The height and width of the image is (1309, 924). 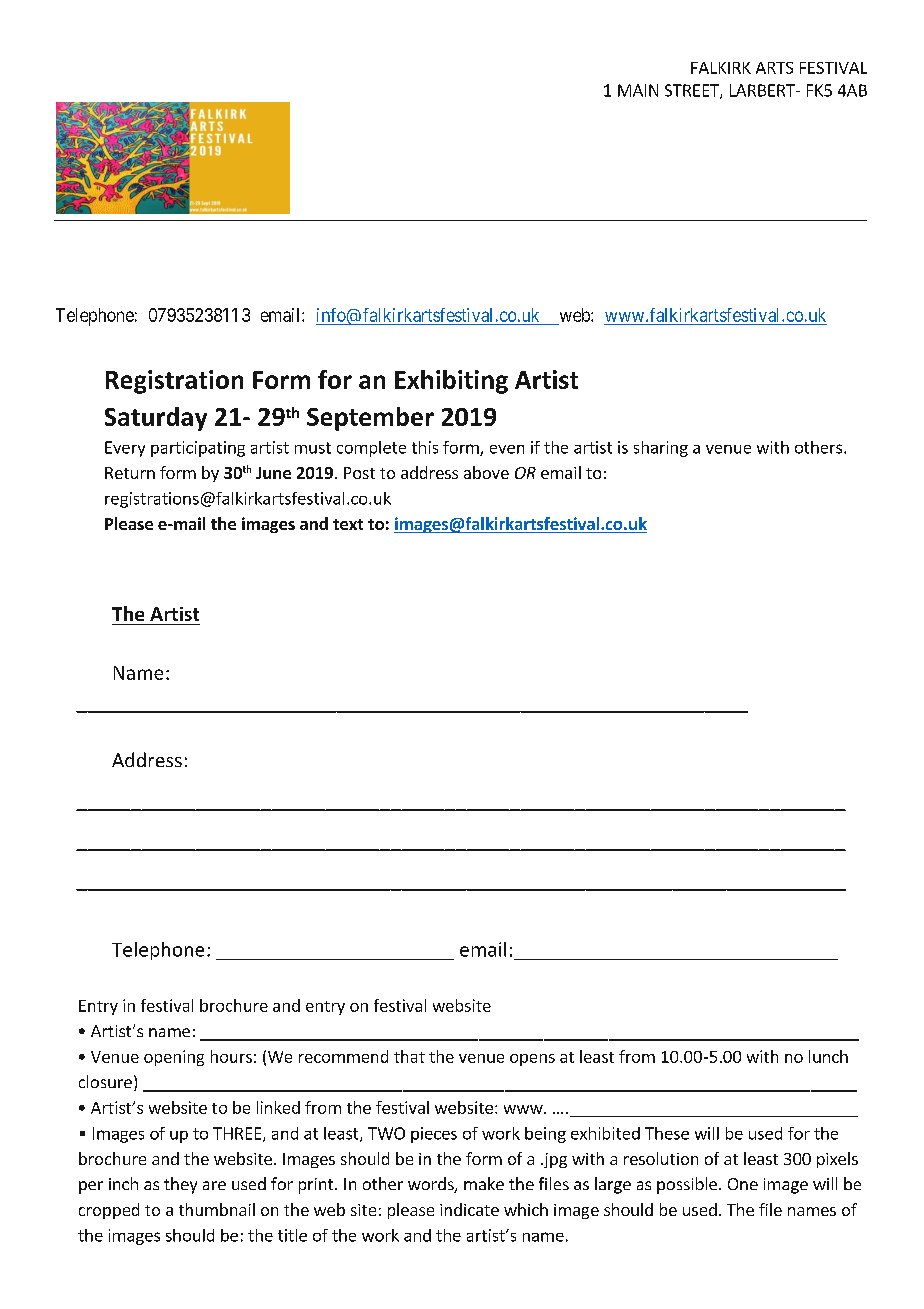 What do you see at coordinates (409, 1056) in the image?
I see `that` at bounding box center [409, 1056].
